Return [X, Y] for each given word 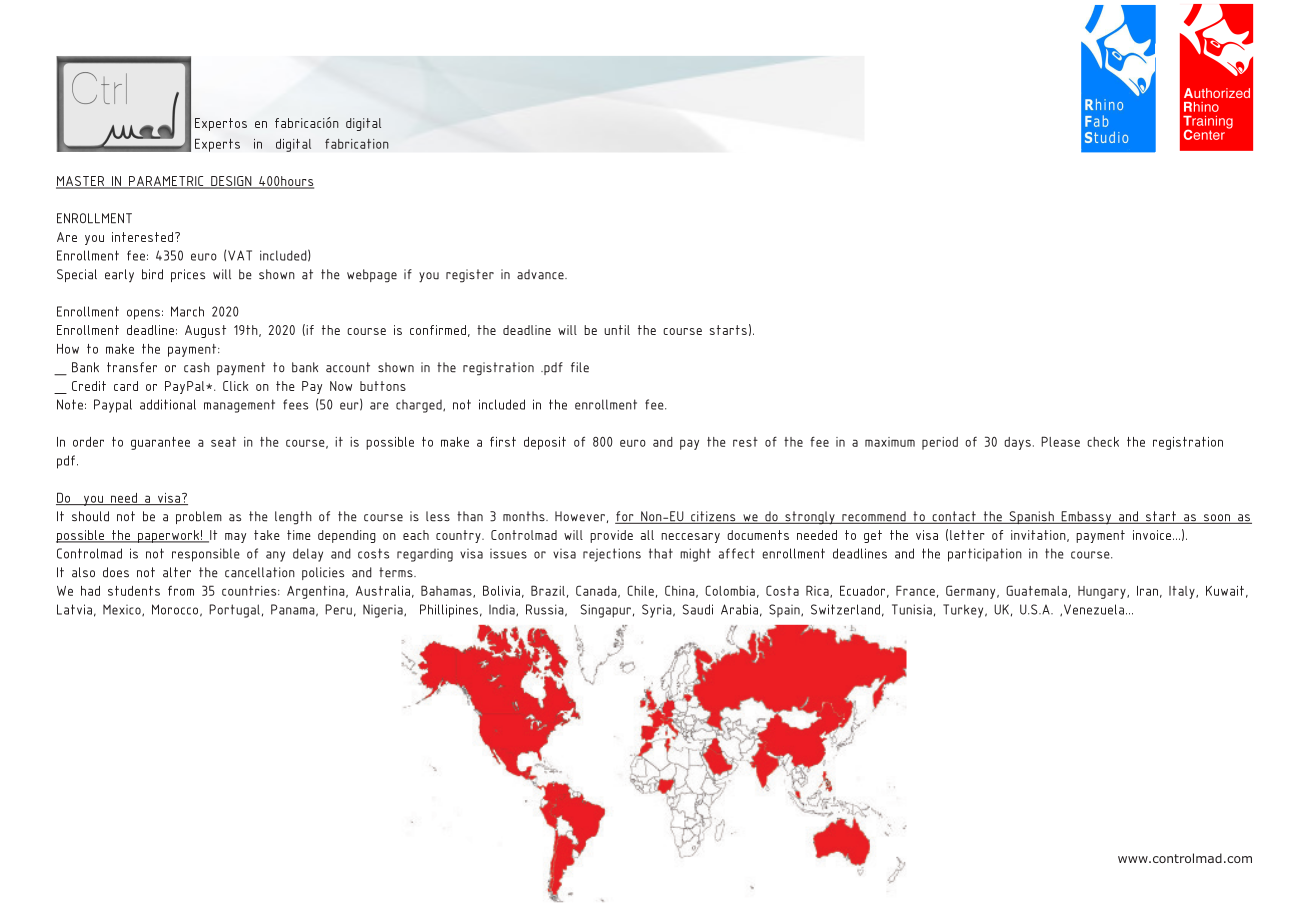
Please [1060, 441]
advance [541, 274]
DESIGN [231, 182]
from [181, 591]
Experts [217, 145]
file [580, 367]
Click [235, 386]
